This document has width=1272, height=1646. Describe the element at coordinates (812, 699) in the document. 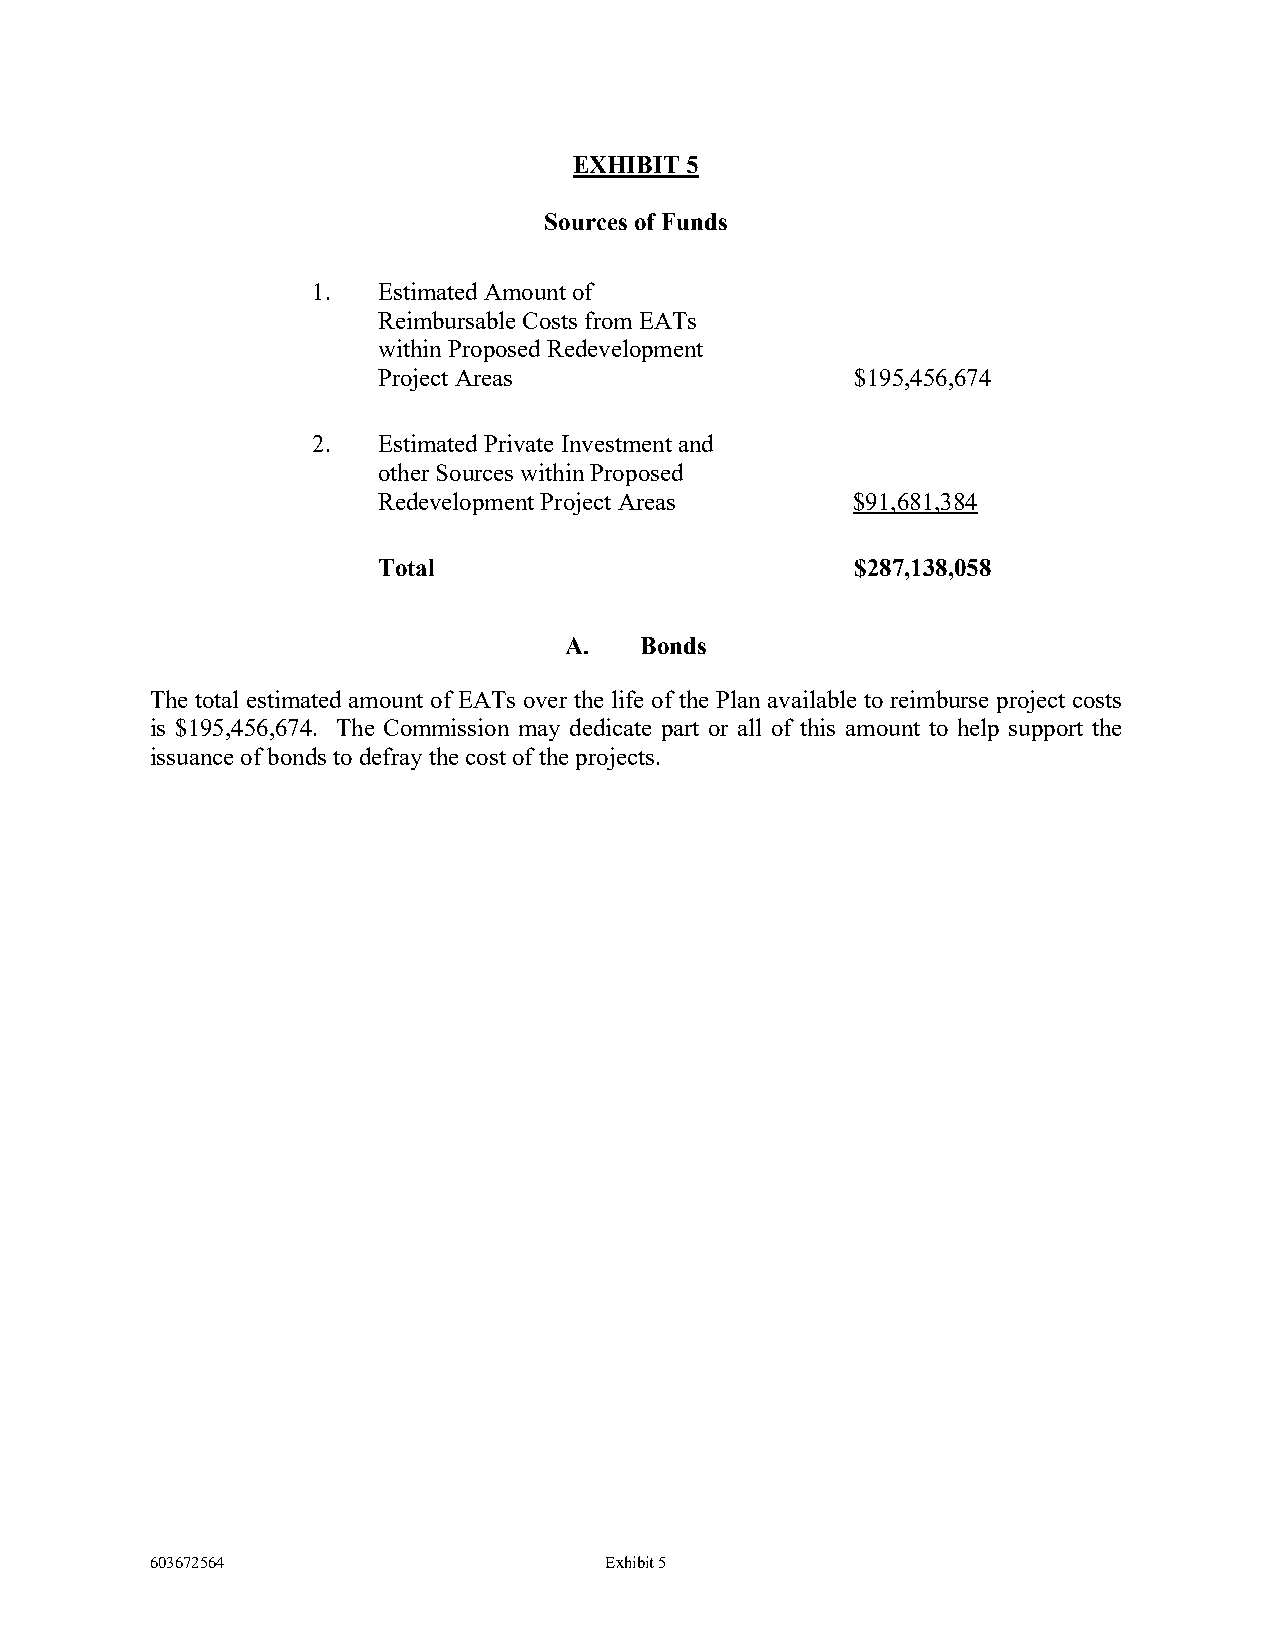

I see `available` at that location.
